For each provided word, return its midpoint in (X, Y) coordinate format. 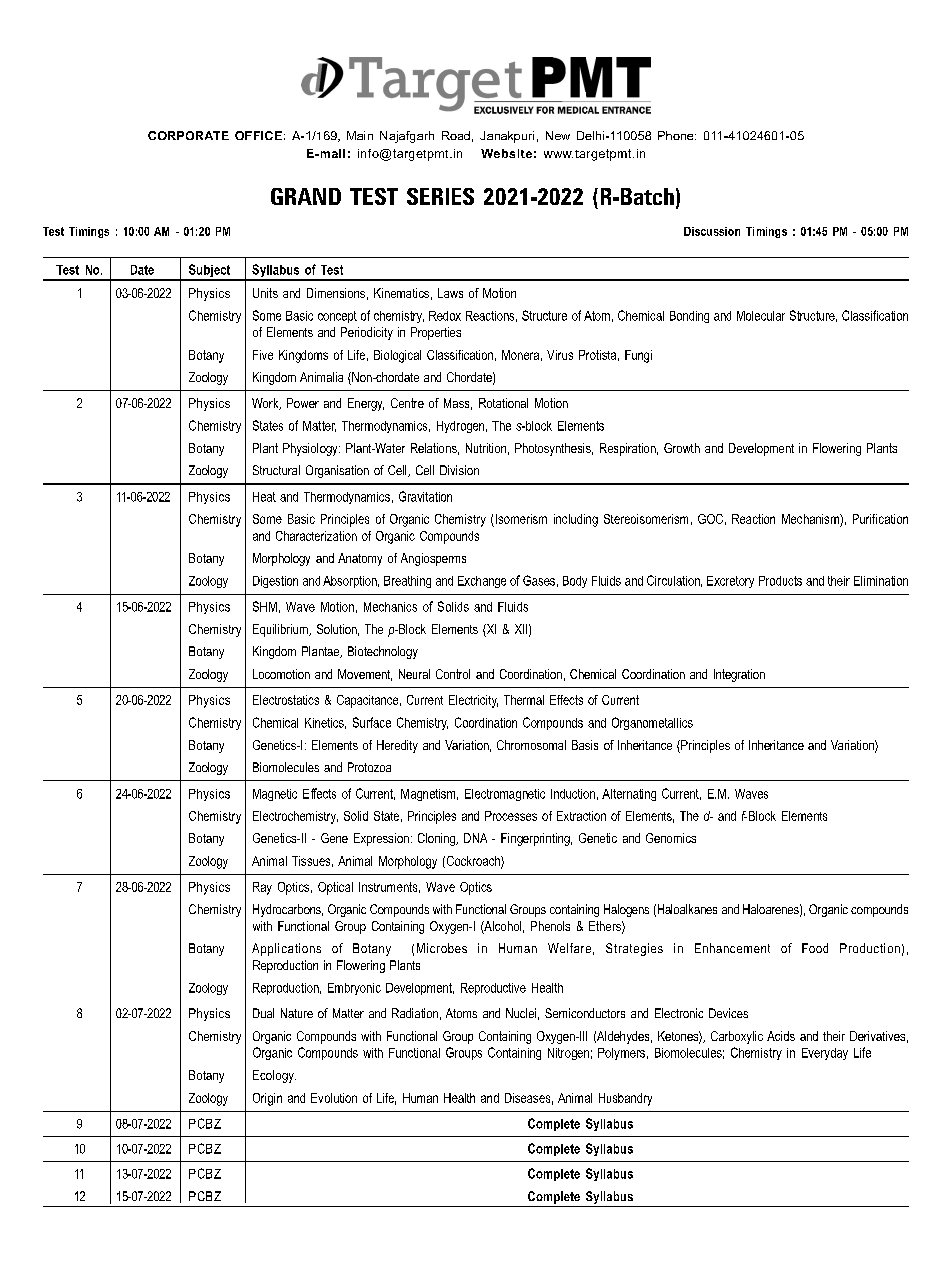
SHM (265, 606)
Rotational (503, 403)
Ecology (274, 1076)
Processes (511, 816)
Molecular (761, 316)
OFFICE (258, 135)
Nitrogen (568, 1054)
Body (575, 582)
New (558, 135)
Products (780, 581)
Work (266, 404)
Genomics (671, 838)
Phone (677, 135)
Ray (262, 888)
